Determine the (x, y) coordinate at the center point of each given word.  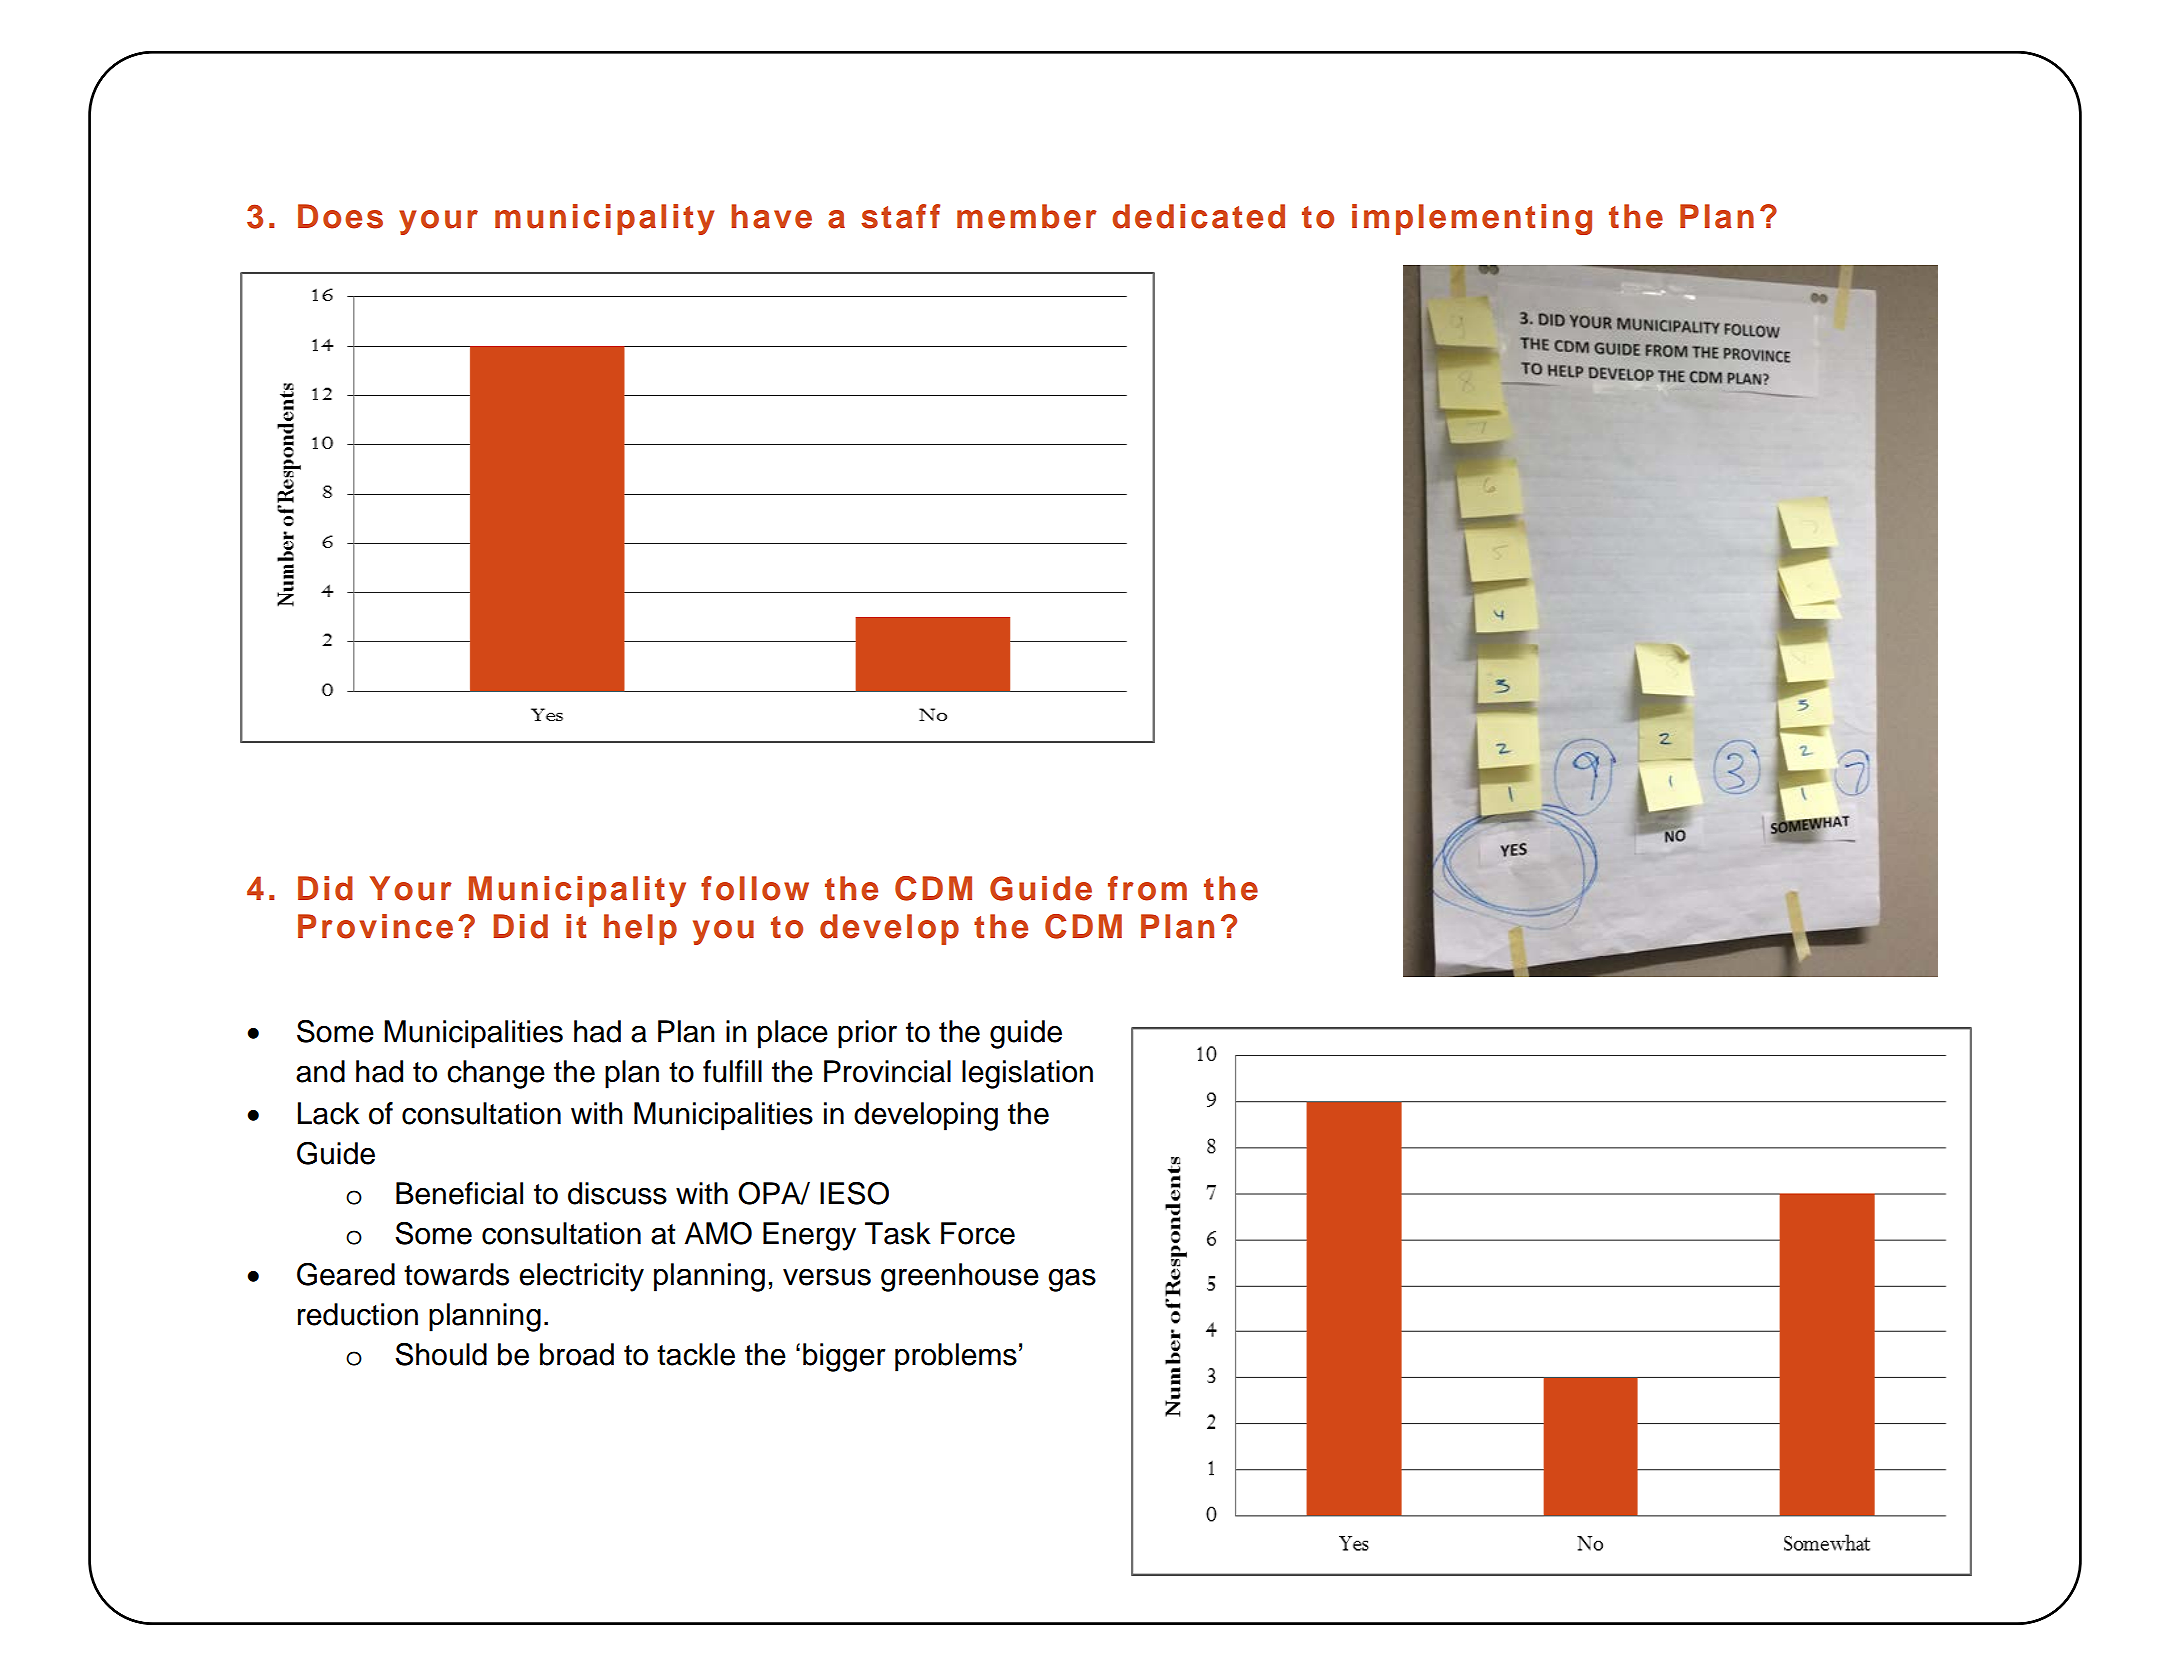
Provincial (887, 1071)
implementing (1472, 219)
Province (375, 926)
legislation (1027, 1074)
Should (441, 1354)
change (496, 1074)
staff (900, 216)
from (1147, 888)
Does (340, 216)
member (1027, 216)
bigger (844, 1357)
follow (755, 888)
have (771, 216)
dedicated (1198, 216)
